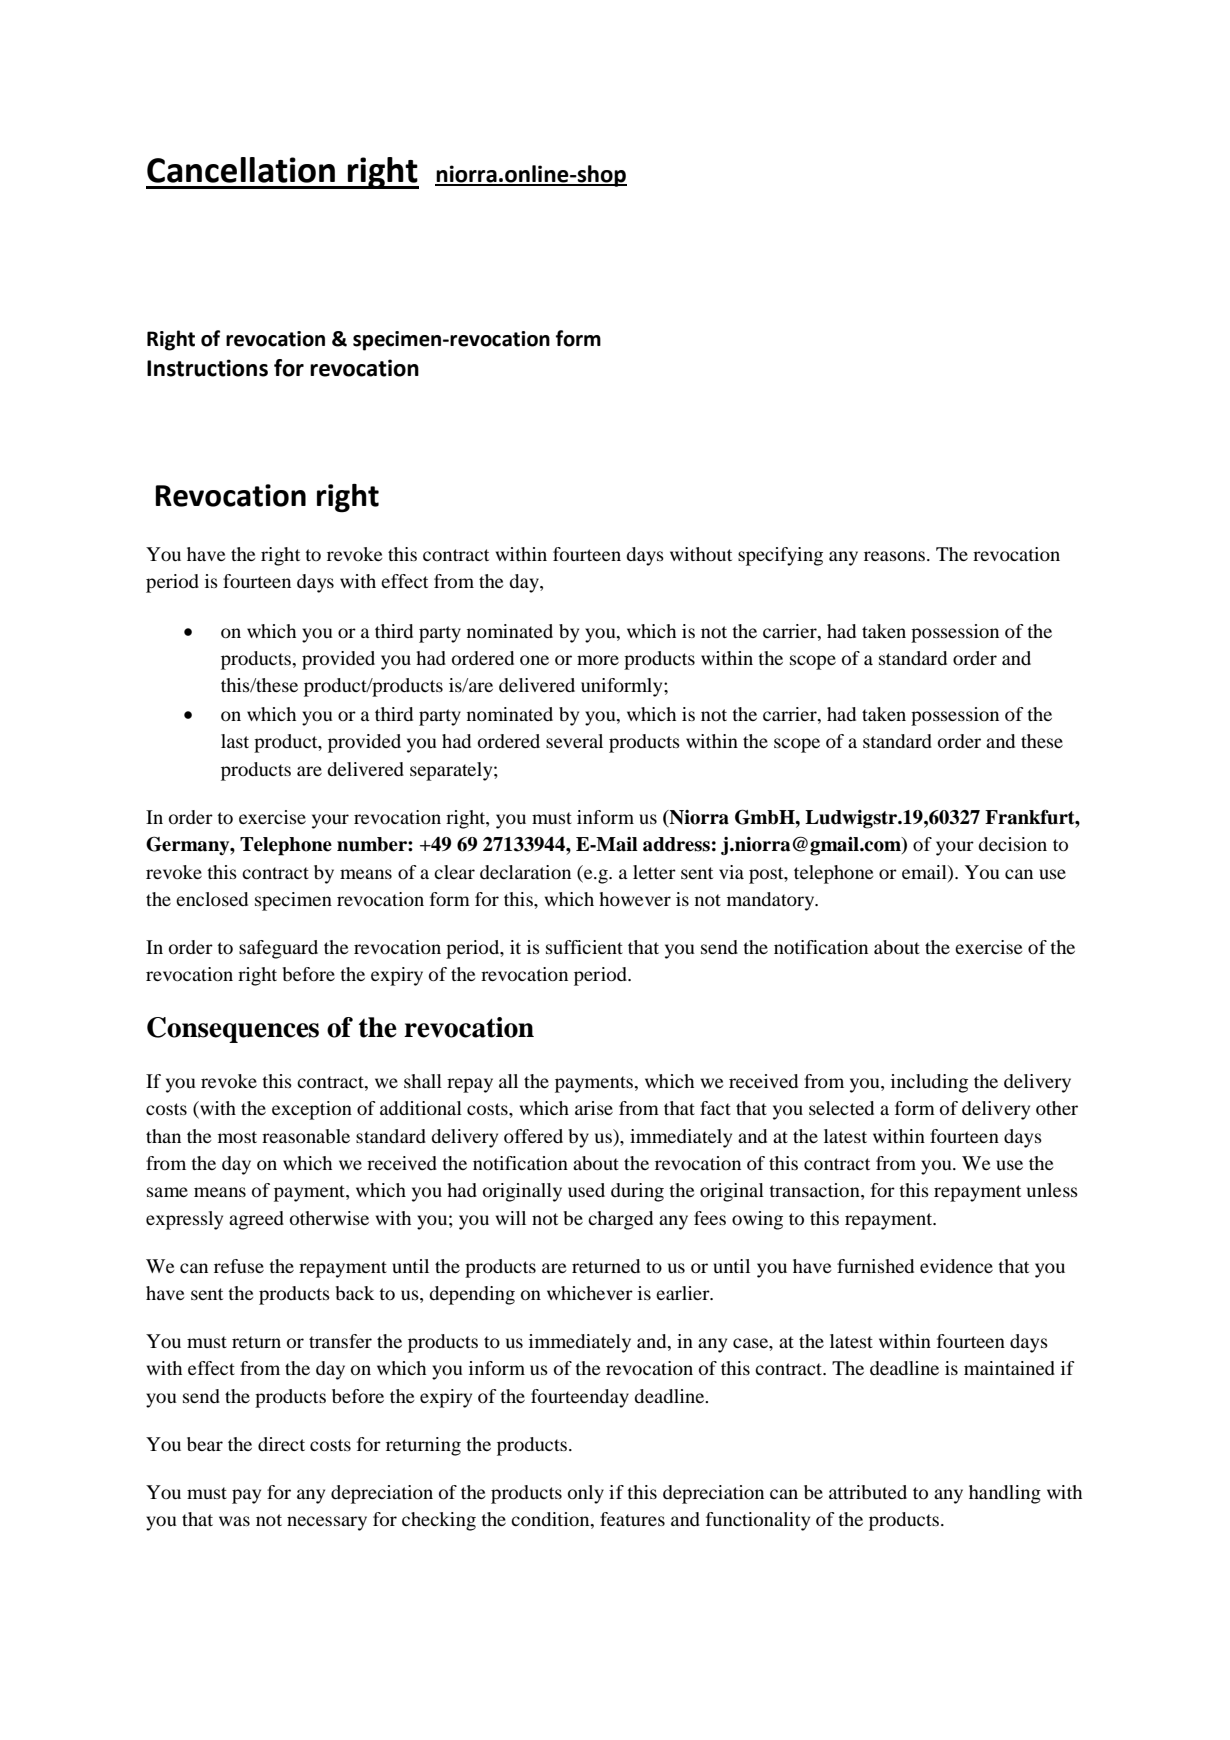 This image has height=1740, width=1230. I want to click on Instructions, so click(207, 368).
